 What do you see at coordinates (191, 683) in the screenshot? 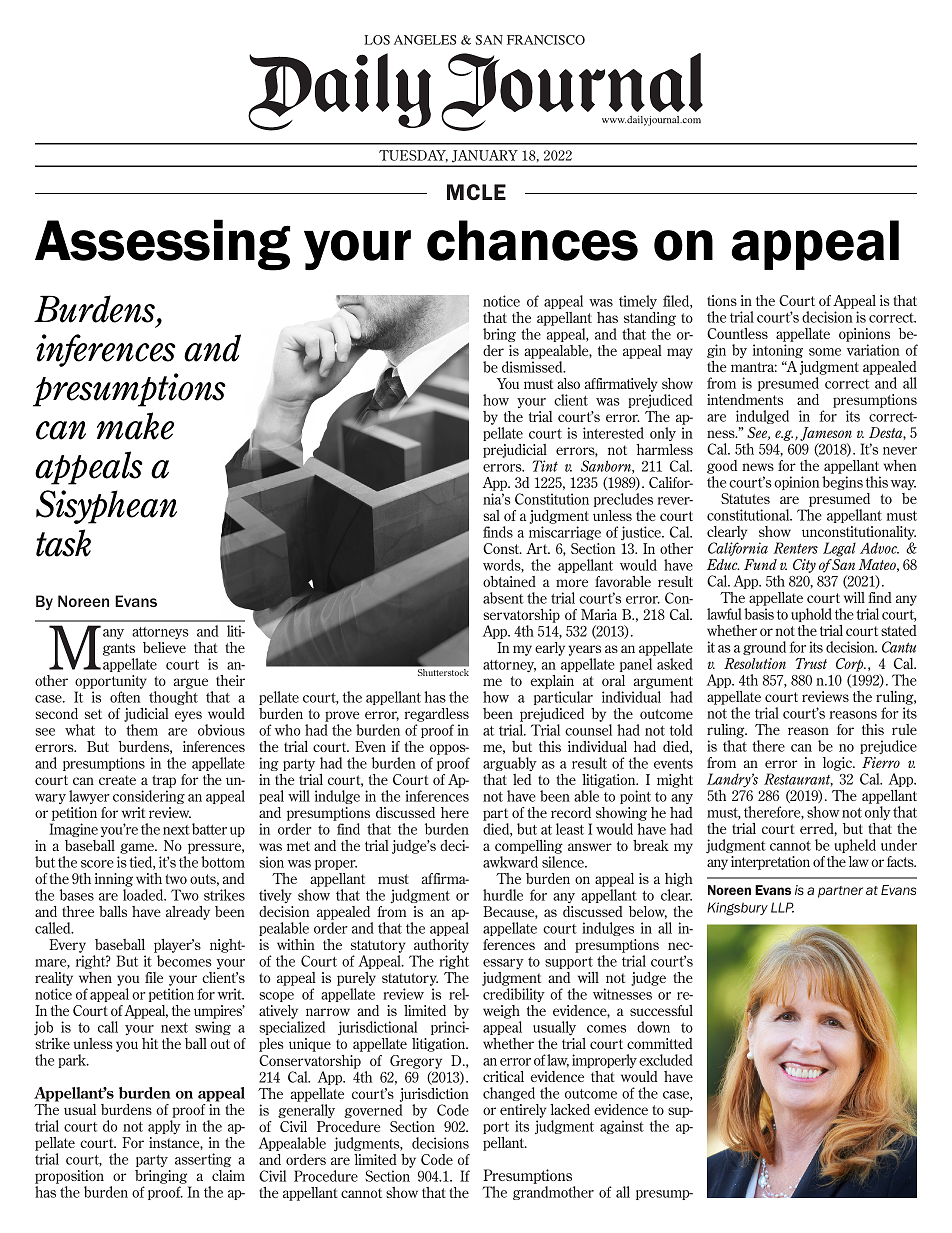
I see `argue` at bounding box center [191, 683].
